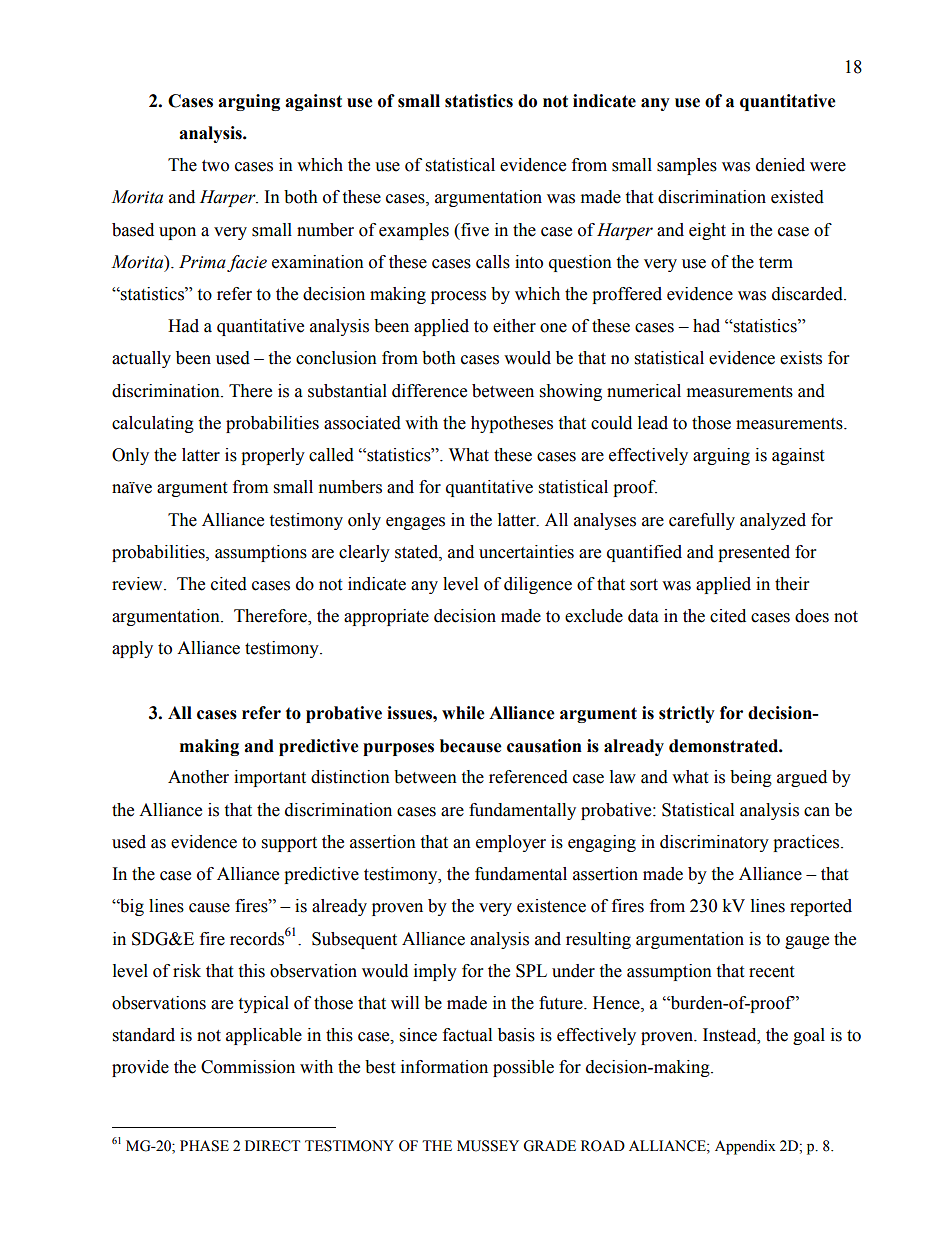 The height and width of the page is (1233, 952). What do you see at coordinates (797, 197) in the page?
I see `existed` at bounding box center [797, 197].
